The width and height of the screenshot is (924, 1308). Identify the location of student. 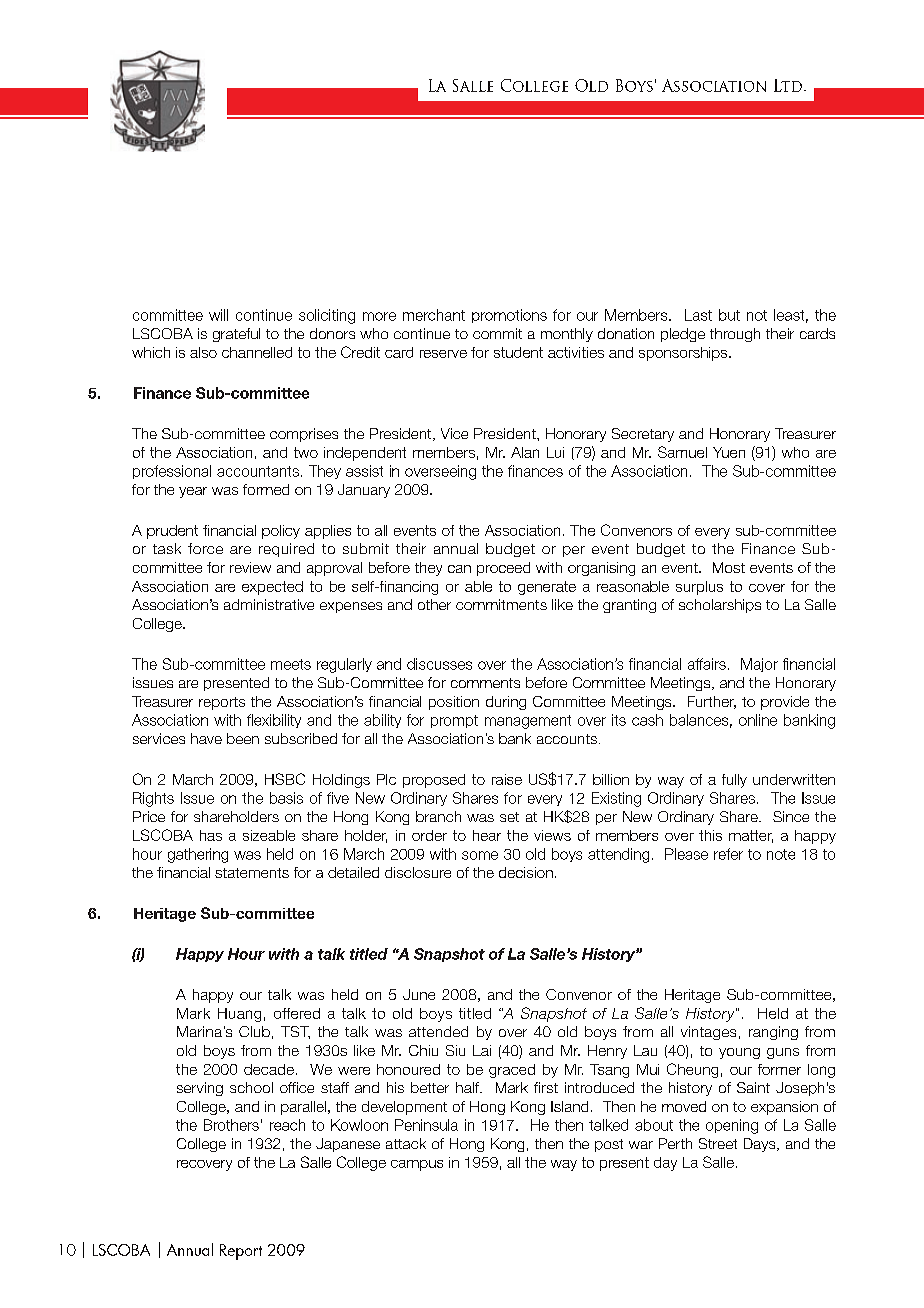
(518, 352).
